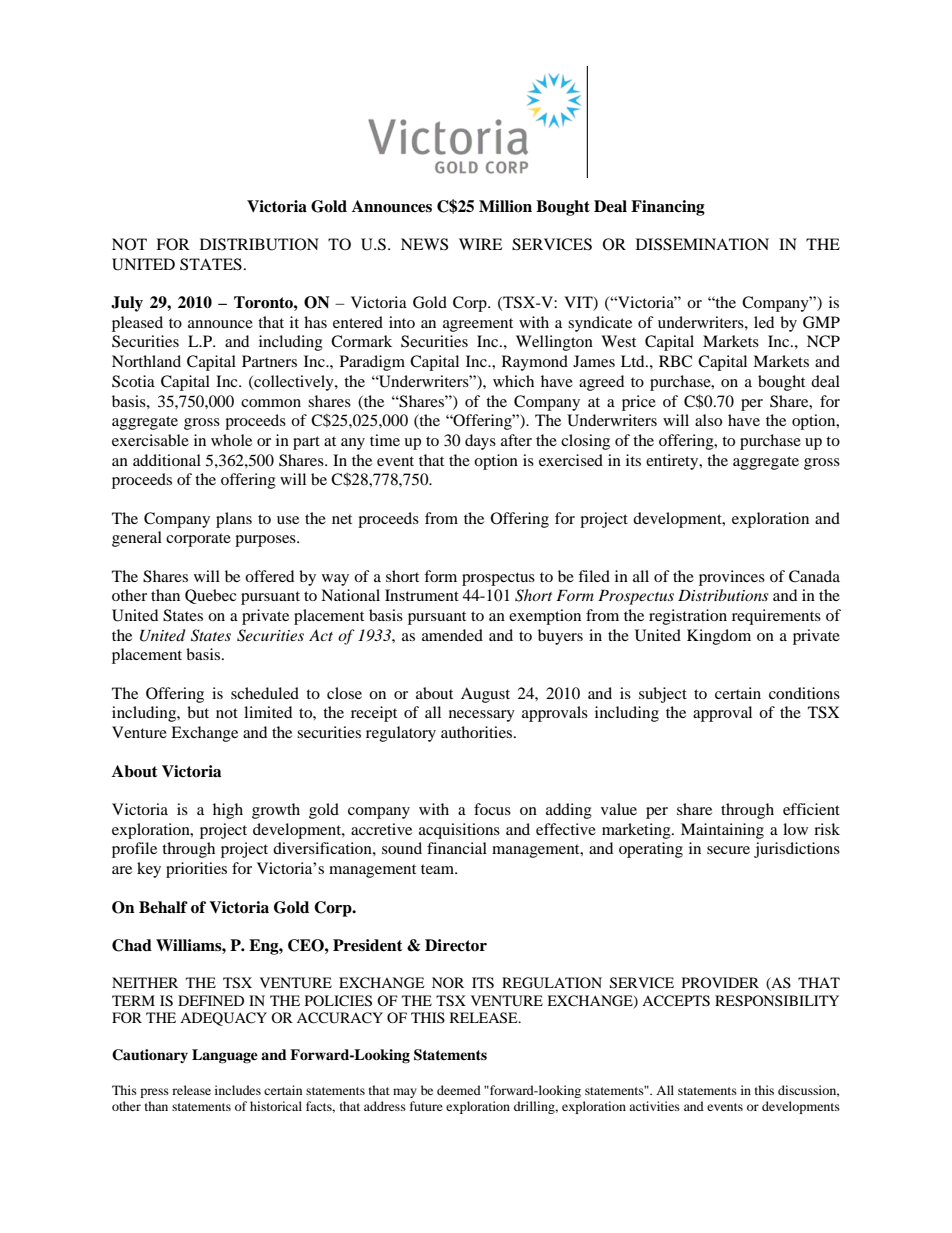 Image resolution: width=952 pixels, height=1233 pixels. I want to click on focus, so click(492, 809).
